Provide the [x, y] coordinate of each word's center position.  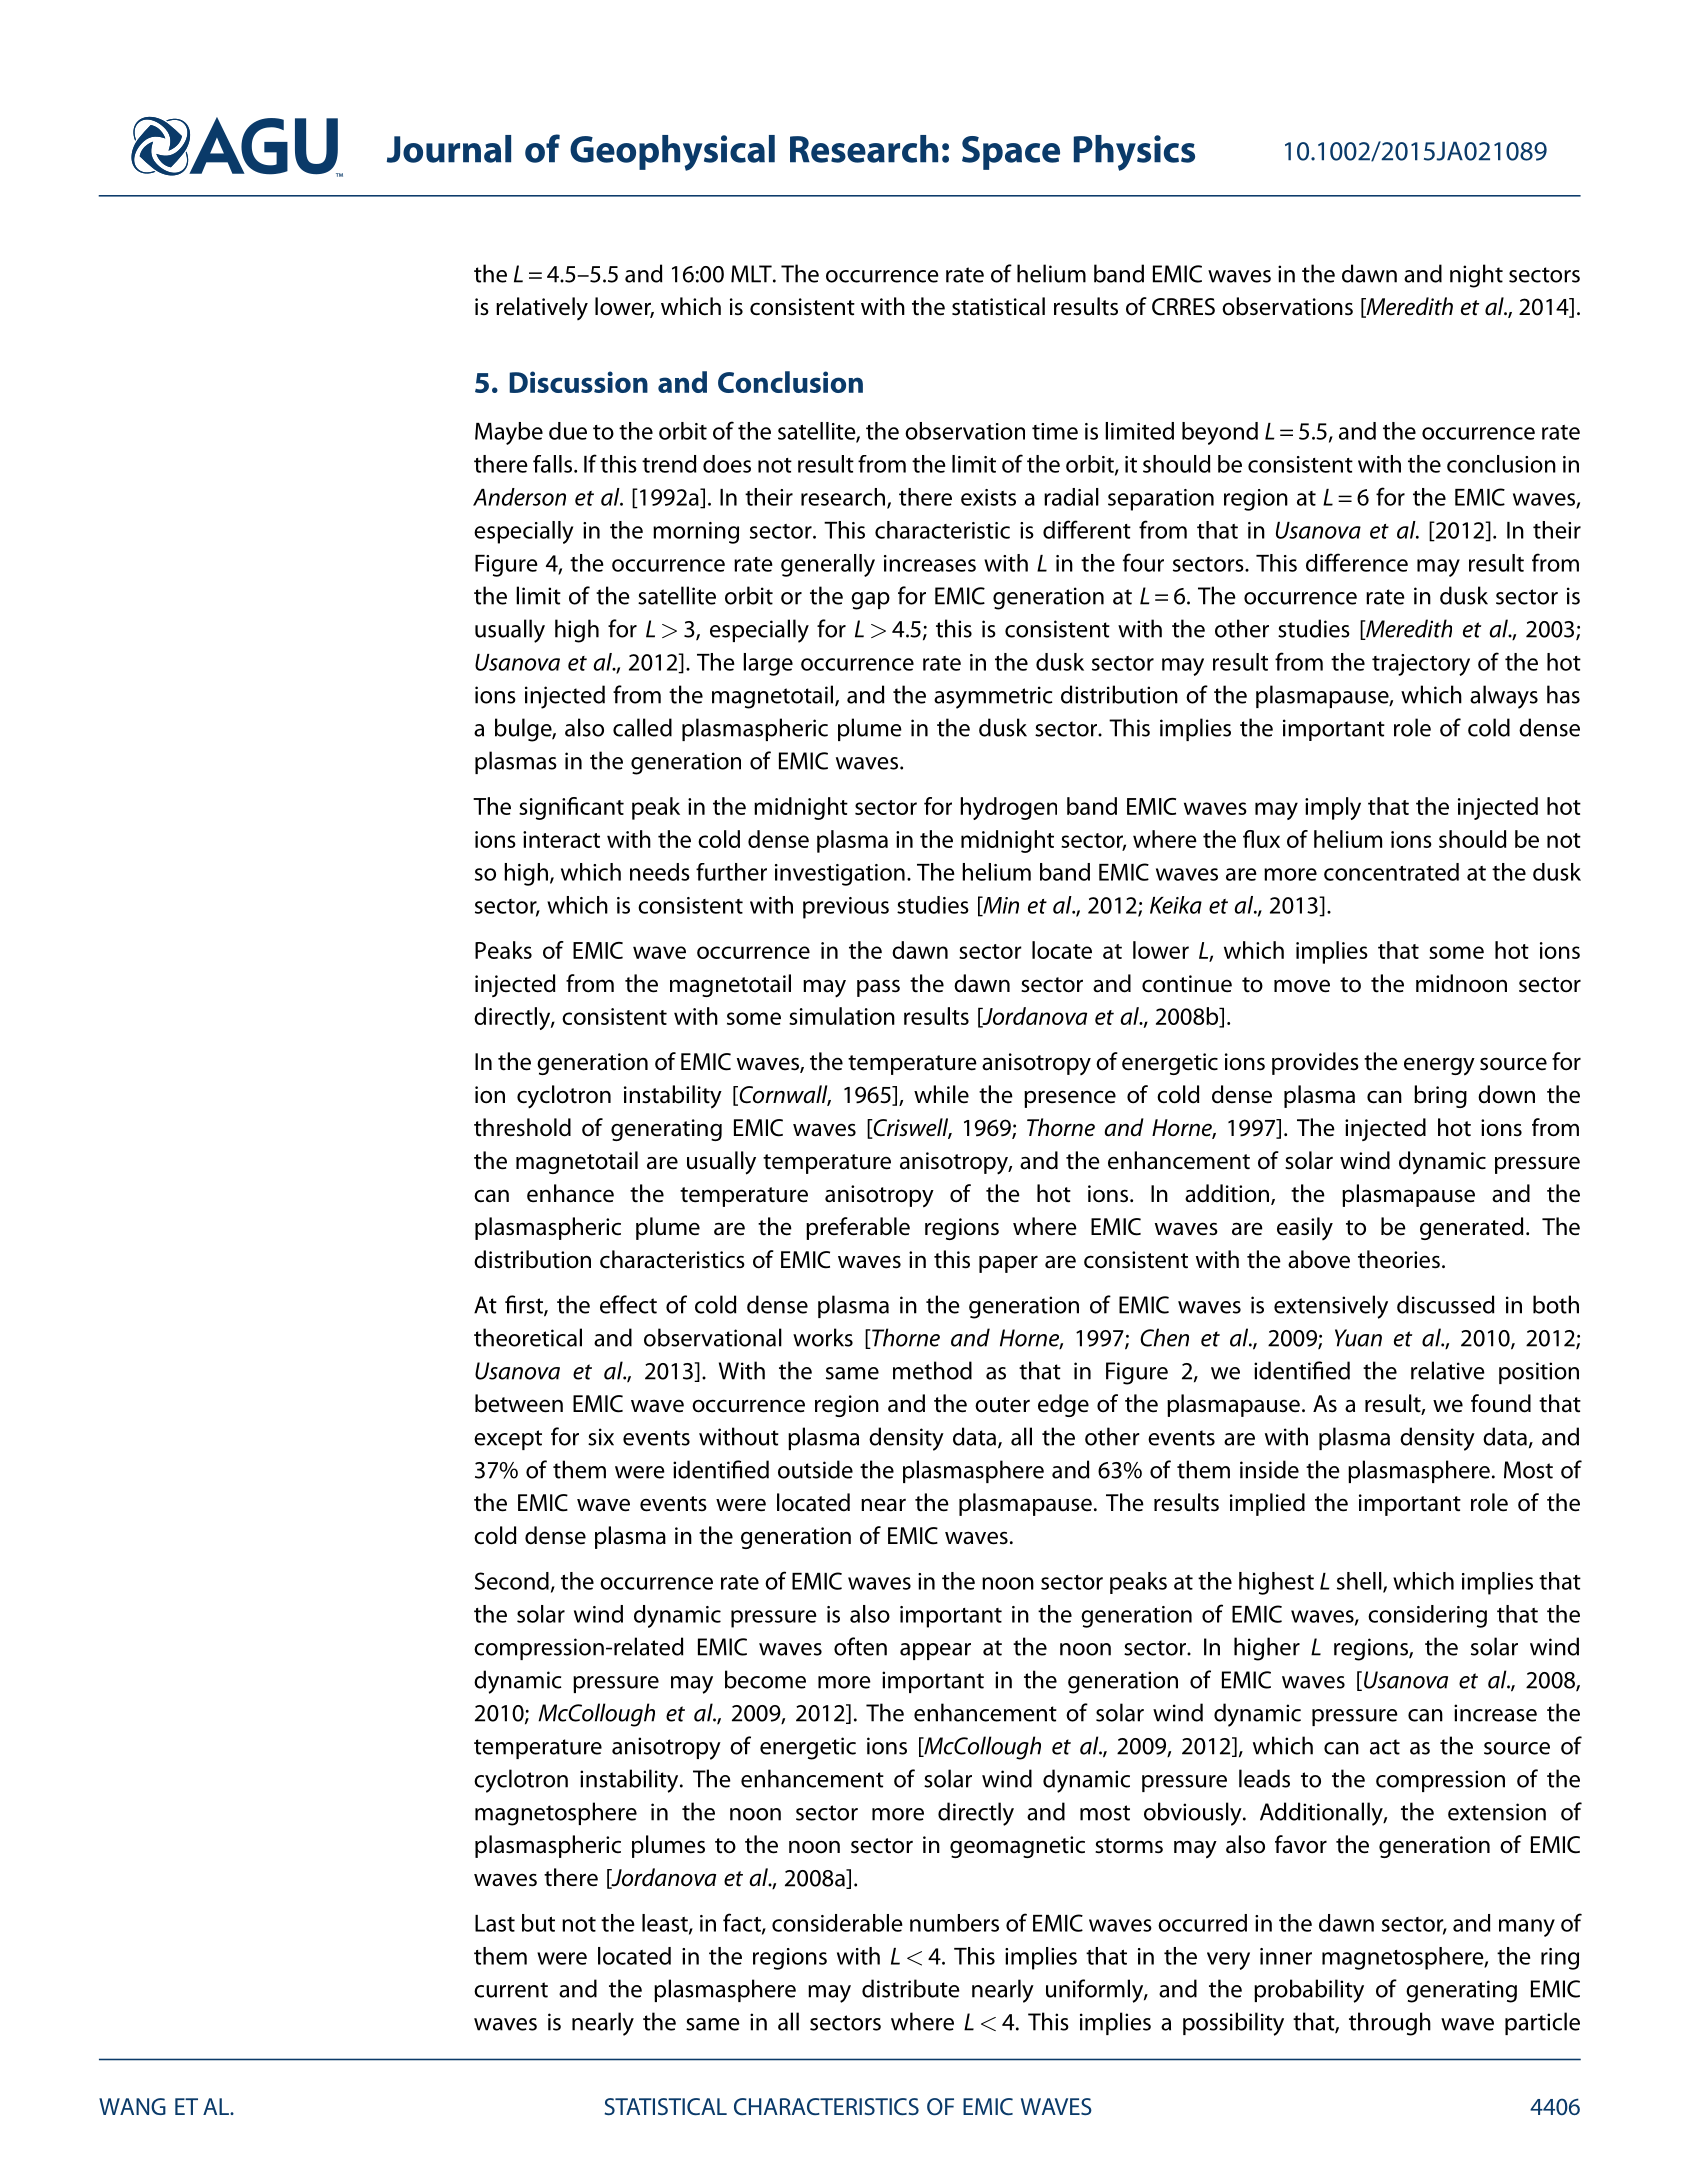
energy [1439, 1066]
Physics [1134, 153]
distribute [911, 1988]
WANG [132, 2106]
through [1390, 2024]
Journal [449, 149]
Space [1011, 153]
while [941, 1094]
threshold [522, 1127]
